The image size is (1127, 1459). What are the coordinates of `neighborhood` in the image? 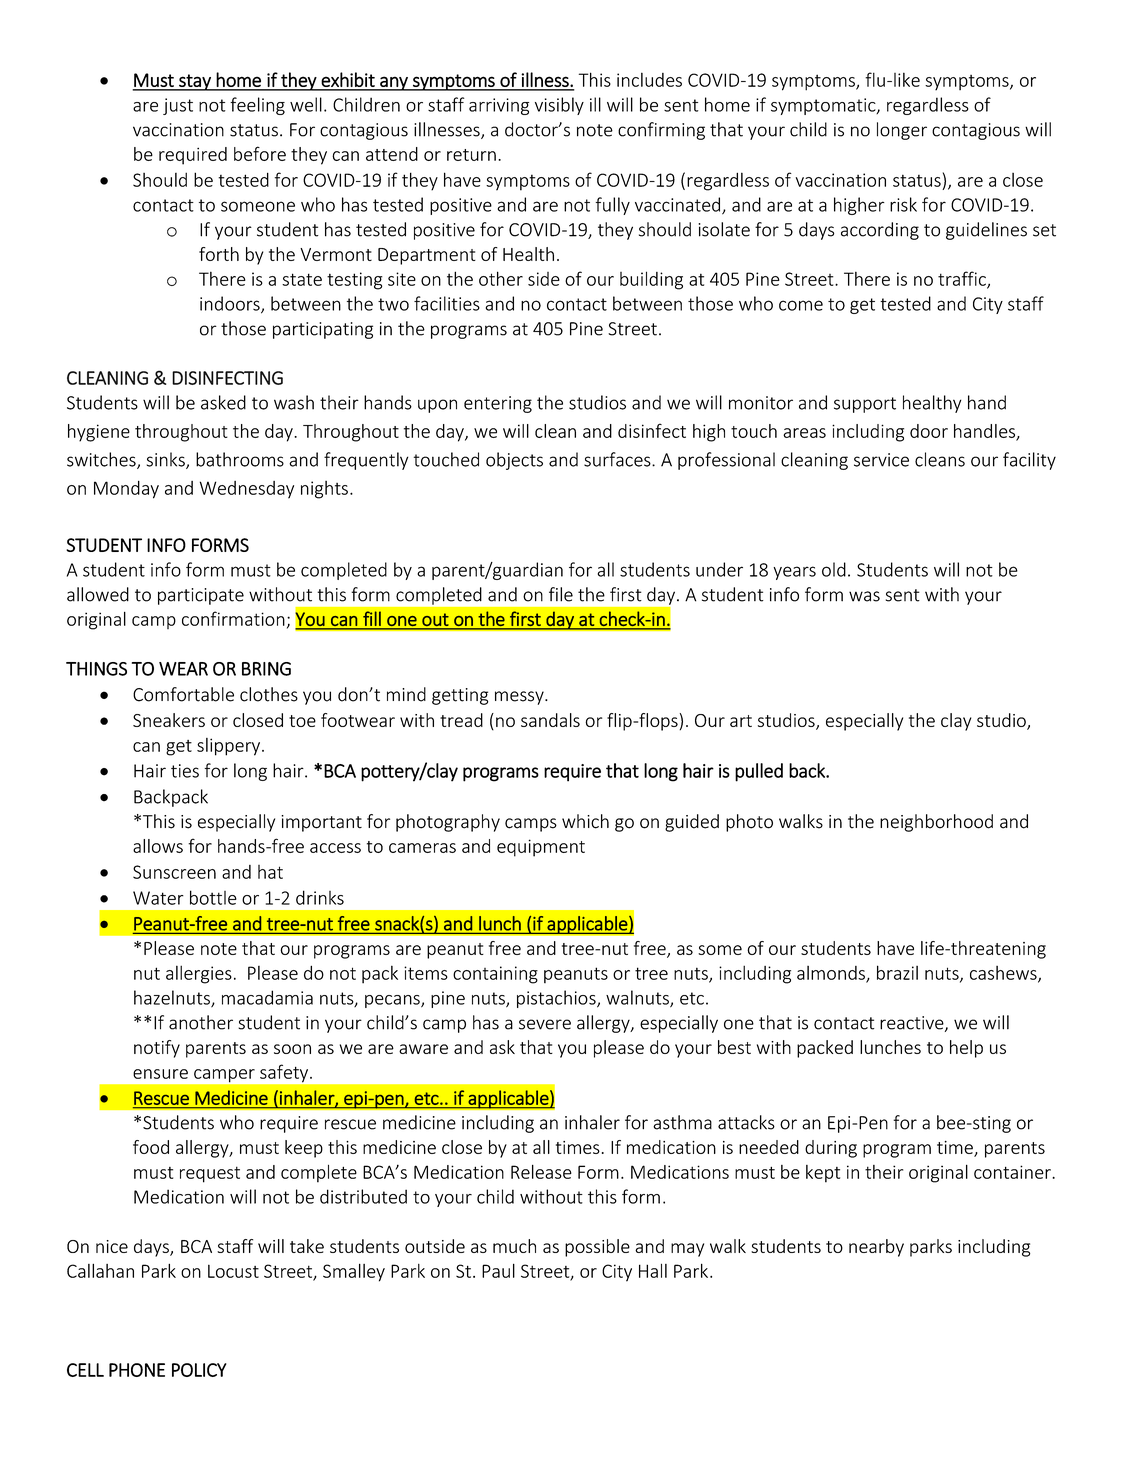 It's located at (936, 823).
